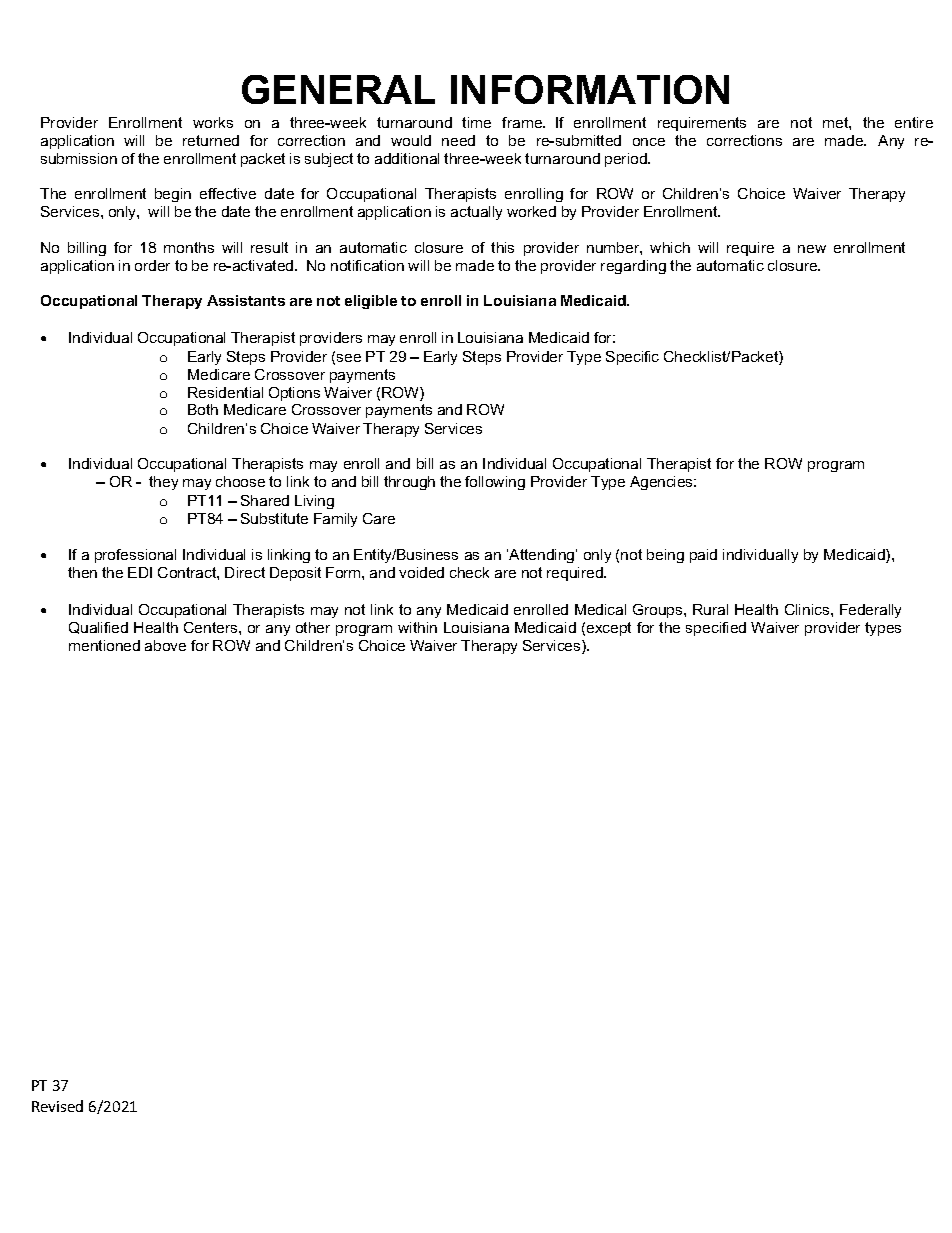 The width and height of the screenshot is (952, 1233). I want to click on except, so click(609, 629).
